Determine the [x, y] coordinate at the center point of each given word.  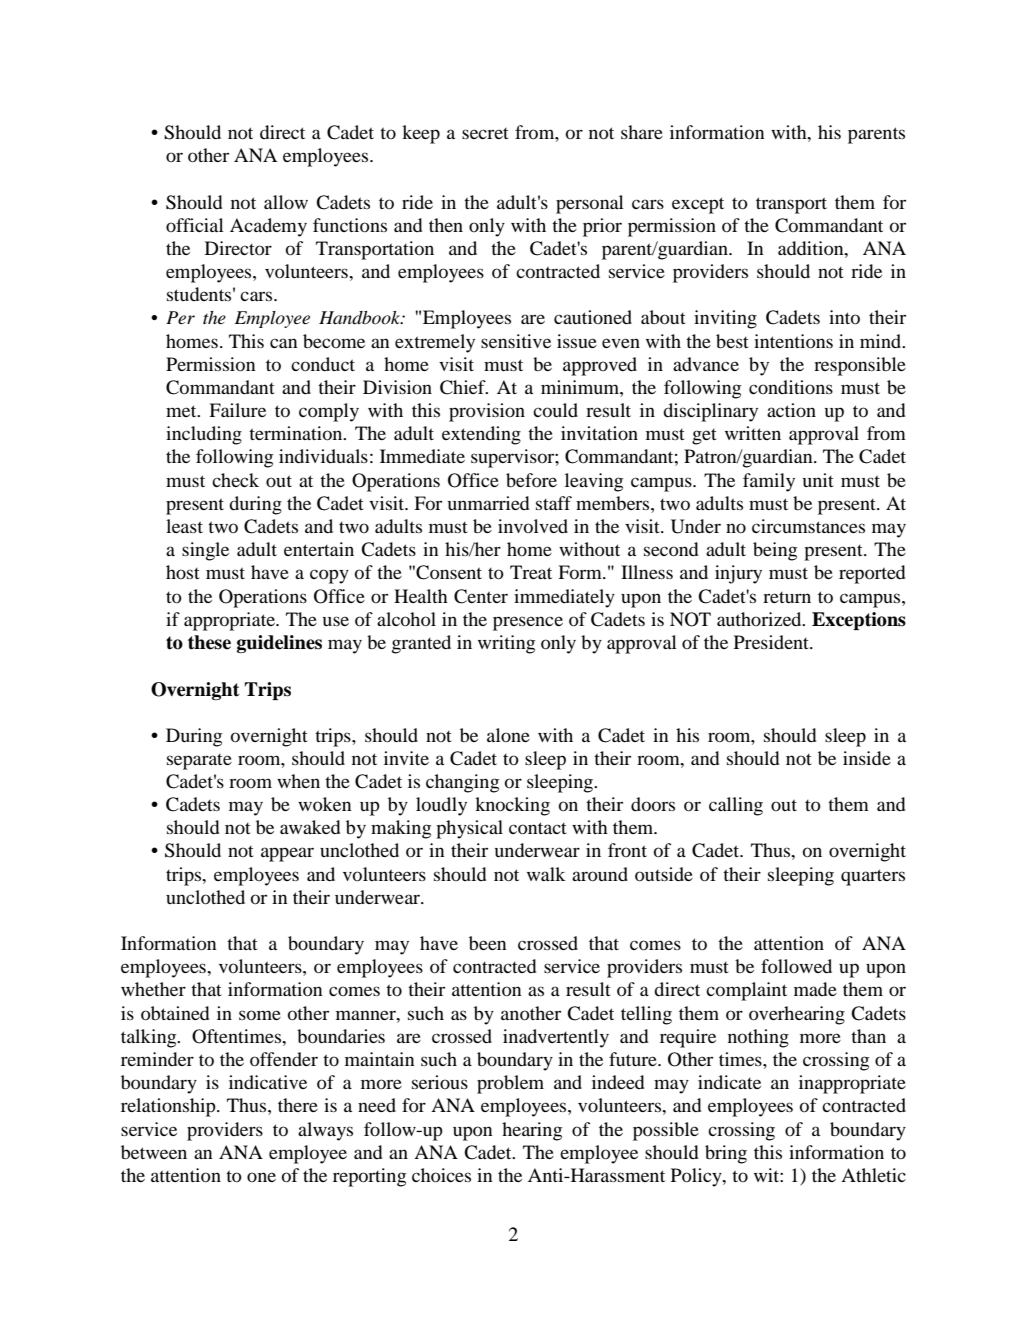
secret [485, 133]
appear [287, 854]
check [235, 480]
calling [736, 806]
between [154, 1152]
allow [286, 202]
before [531, 480]
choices [441, 1175]
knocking [512, 806]
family [769, 482]
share [642, 132]
